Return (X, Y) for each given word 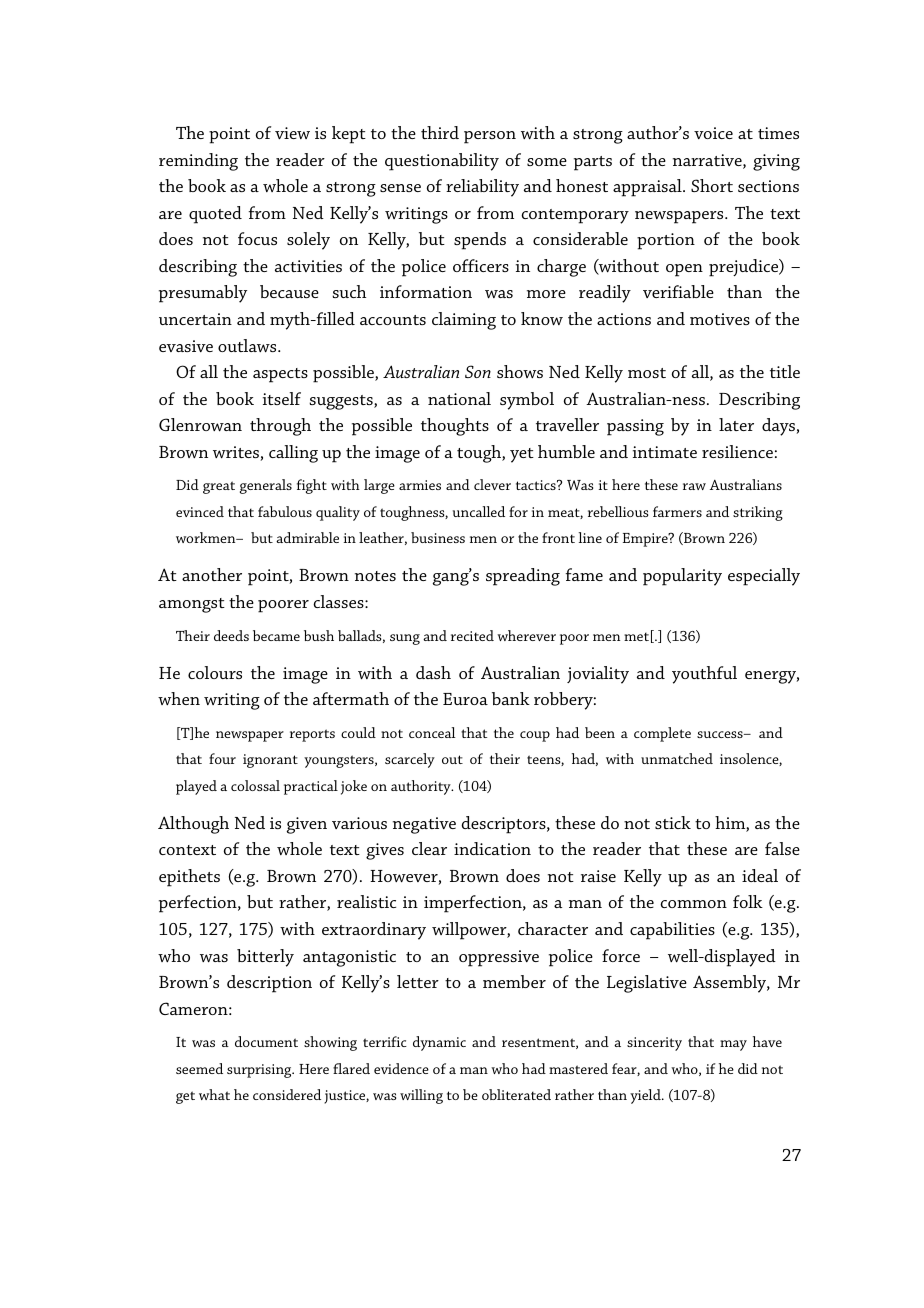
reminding (198, 162)
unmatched (677, 758)
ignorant (270, 761)
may (733, 1045)
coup (535, 736)
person (490, 137)
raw (694, 486)
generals (266, 486)
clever (492, 484)
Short (712, 185)
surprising (260, 1071)
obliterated (516, 1094)
